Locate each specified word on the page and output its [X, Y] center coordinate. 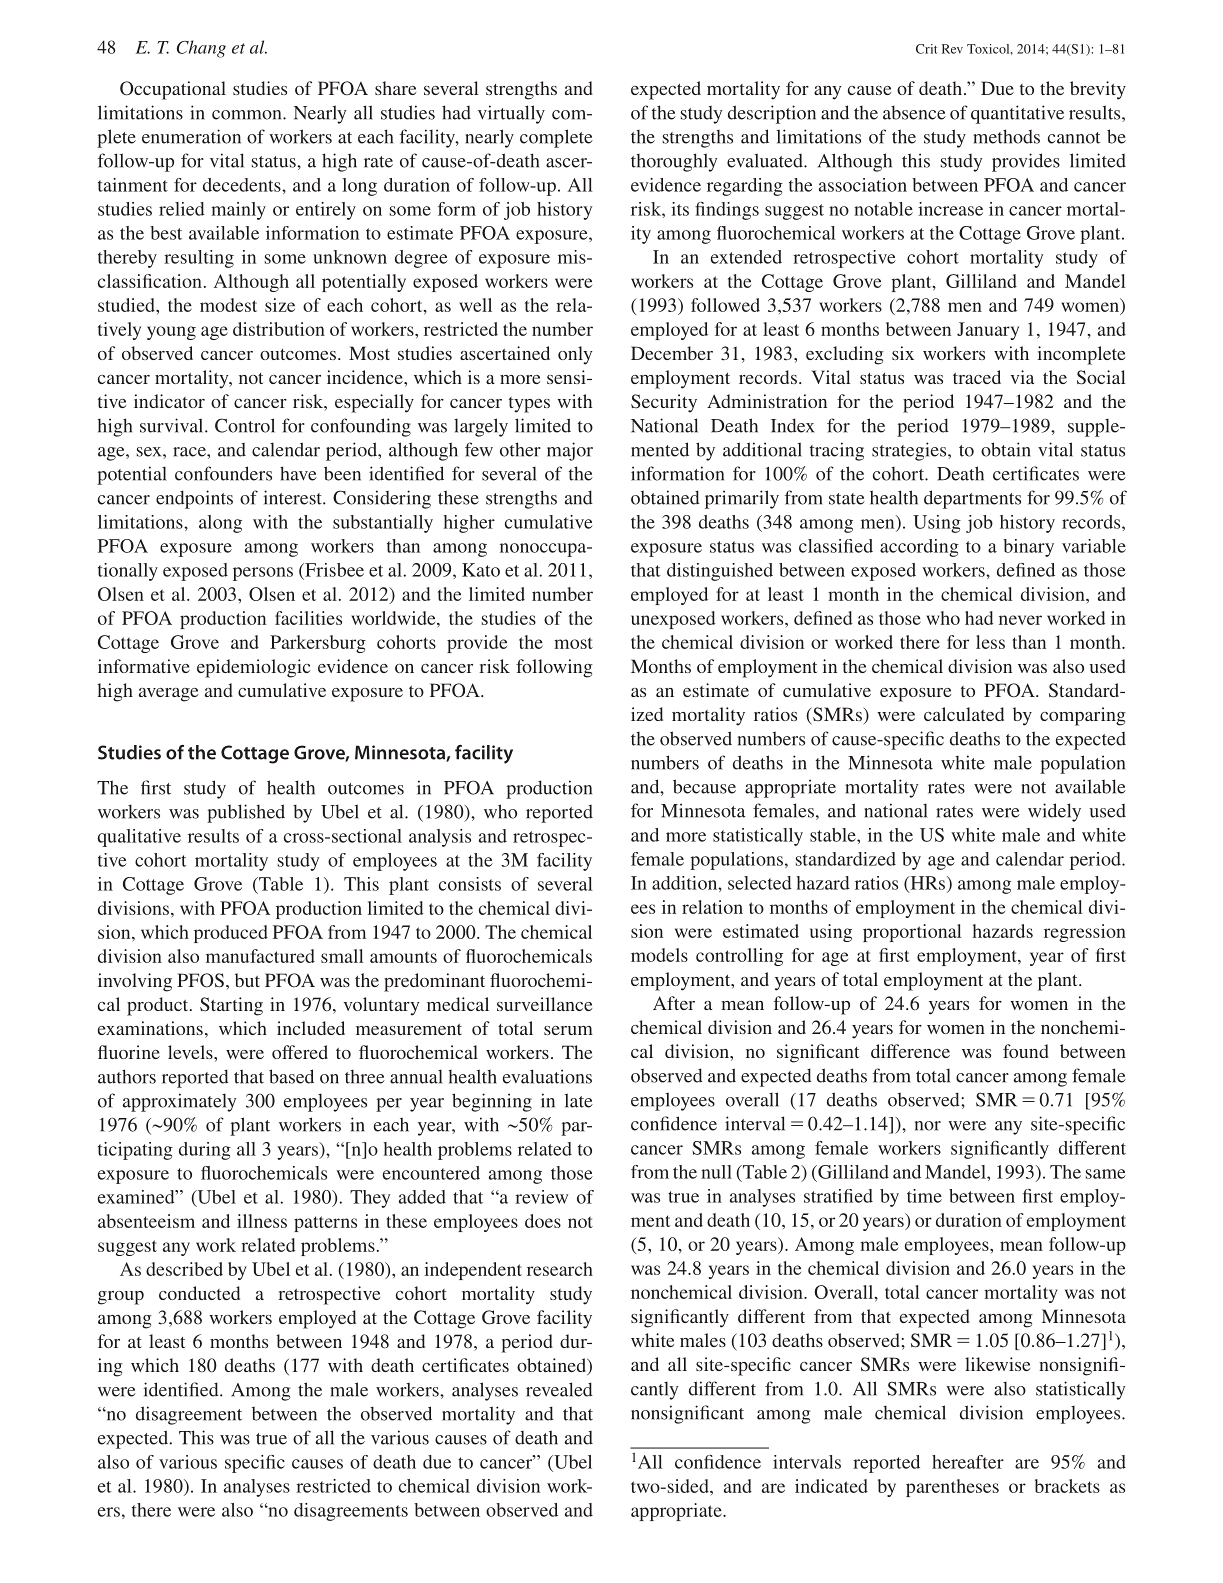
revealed [559, 1389]
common [248, 115]
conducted [199, 1293]
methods [1006, 136]
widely [1054, 812]
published [246, 813]
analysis [440, 838]
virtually [511, 114]
